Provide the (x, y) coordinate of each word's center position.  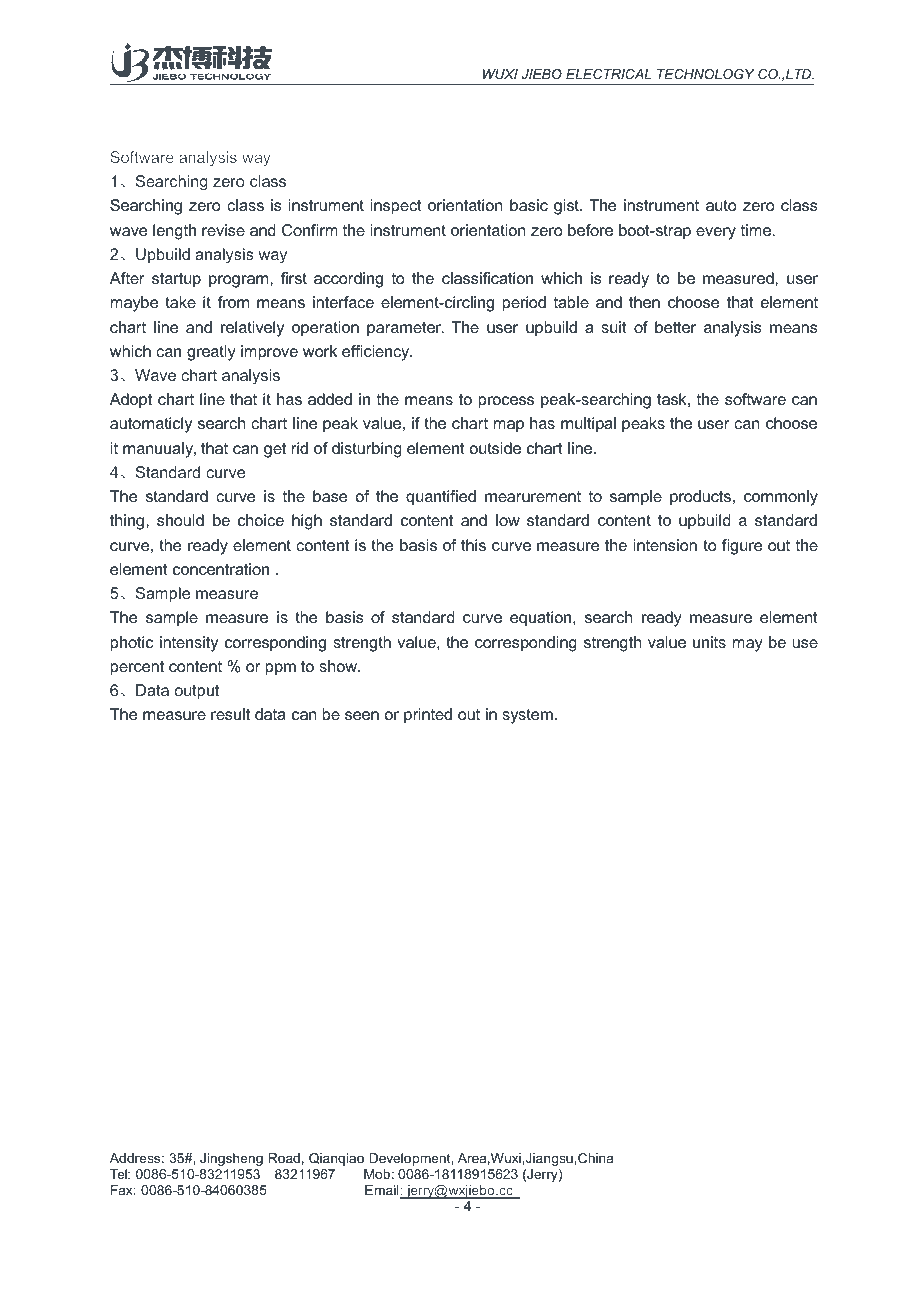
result (230, 714)
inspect (396, 207)
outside (495, 448)
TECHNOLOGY (705, 74)
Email (383, 1191)
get (275, 450)
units (709, 642)
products (700, 498)
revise (223, 230)
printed (428, 716)
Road (284, 1158)
